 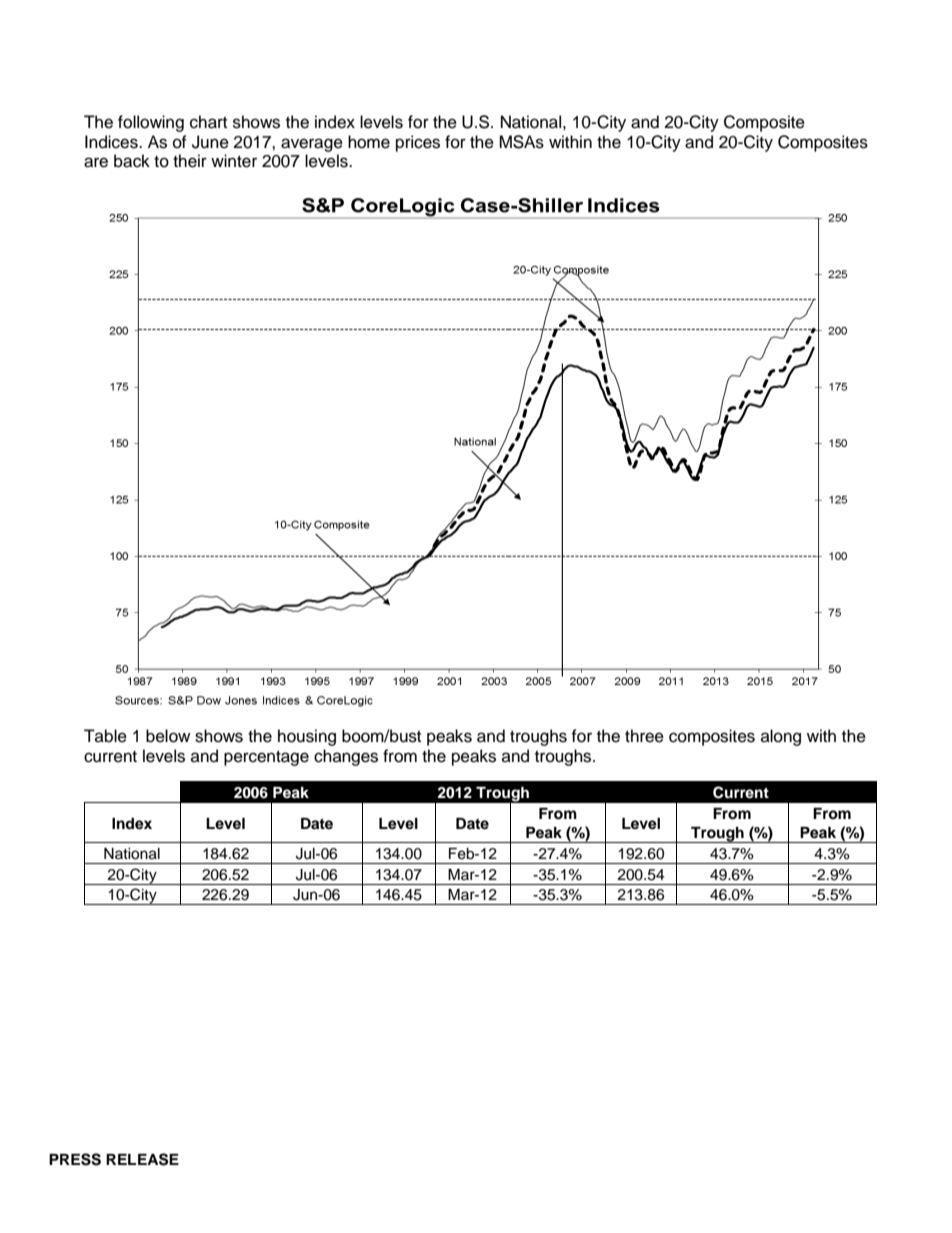 I want to click on home, so click(x=369, y=142).
